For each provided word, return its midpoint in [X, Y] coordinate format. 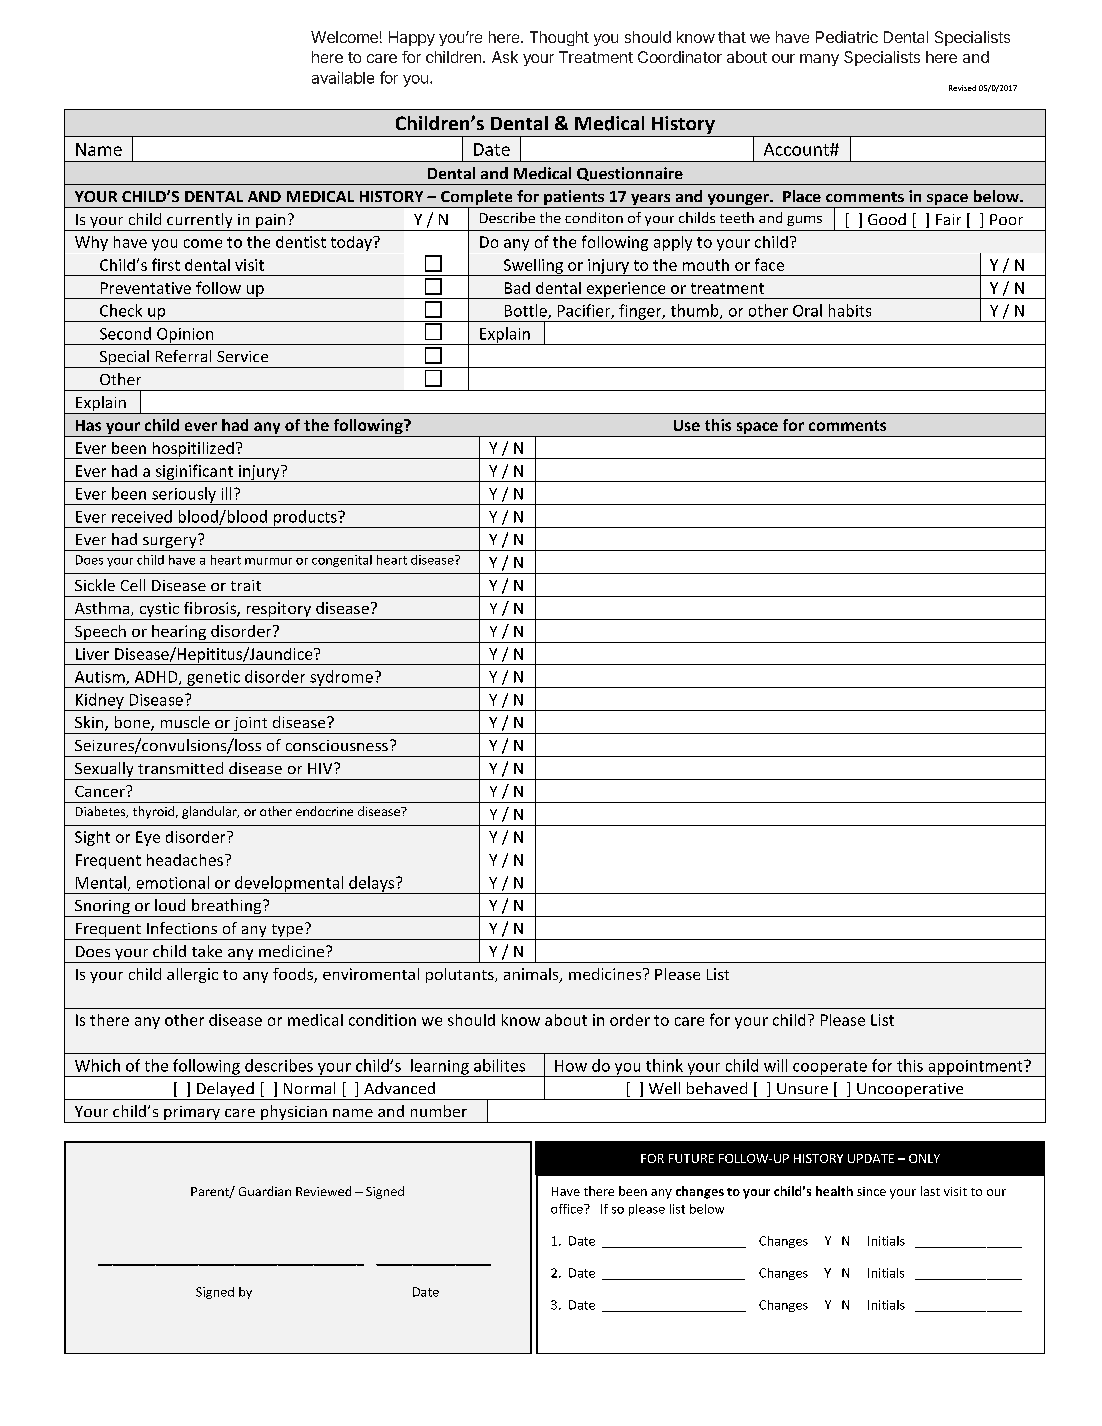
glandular [210, 812]
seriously [184, 496]
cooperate [830, 1069]
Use [687, 425]
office [568, 1209]
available [343, 77]
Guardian [265, 1191]
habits [850, 310]
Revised [962, 88]
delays [372, 885]
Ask [505, 57]
